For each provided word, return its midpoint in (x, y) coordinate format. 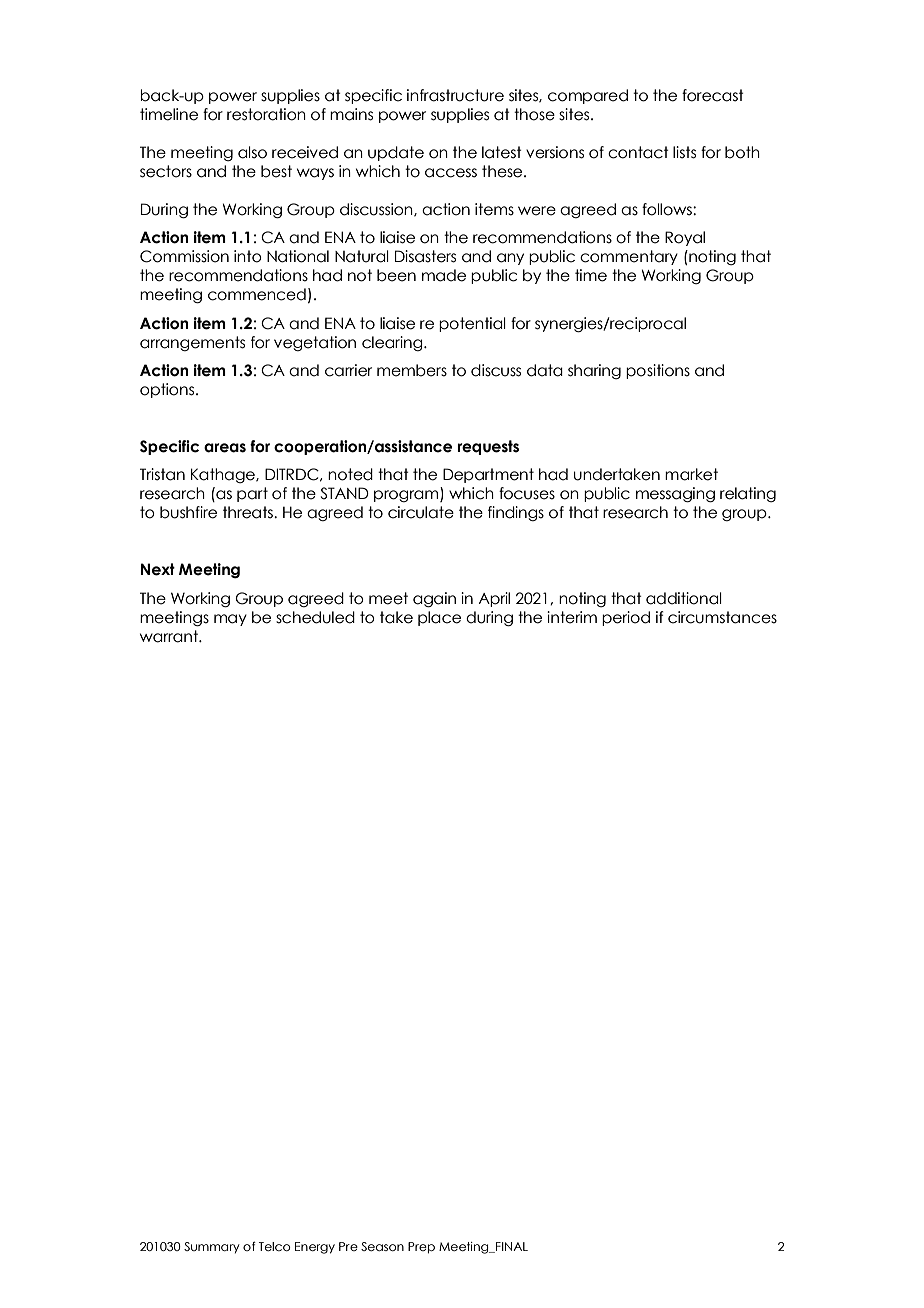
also (252, 152)
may (230, 620)
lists (684, 152)
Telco (274, 1246)
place (439, 618)
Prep (421, 1248)
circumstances (722, 617)
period (626, 618)
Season (382, 1246)
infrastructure (455, 95)
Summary (212, 1248)
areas (225, 448)
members (412, 370)
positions (658, 371)
